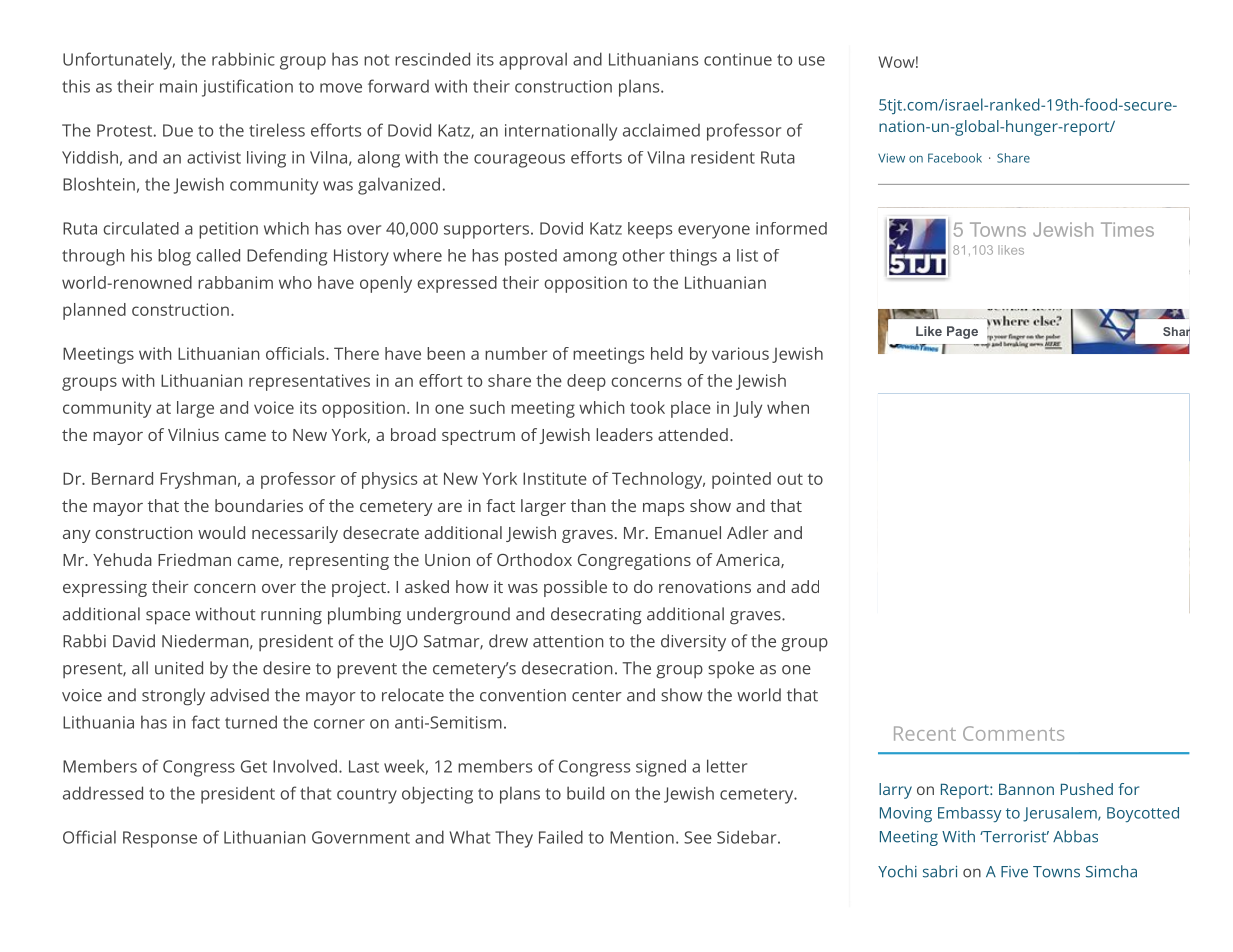 The width and height of the screenshot is (1233, 952). I want to click on deep, so click(586, 382).
